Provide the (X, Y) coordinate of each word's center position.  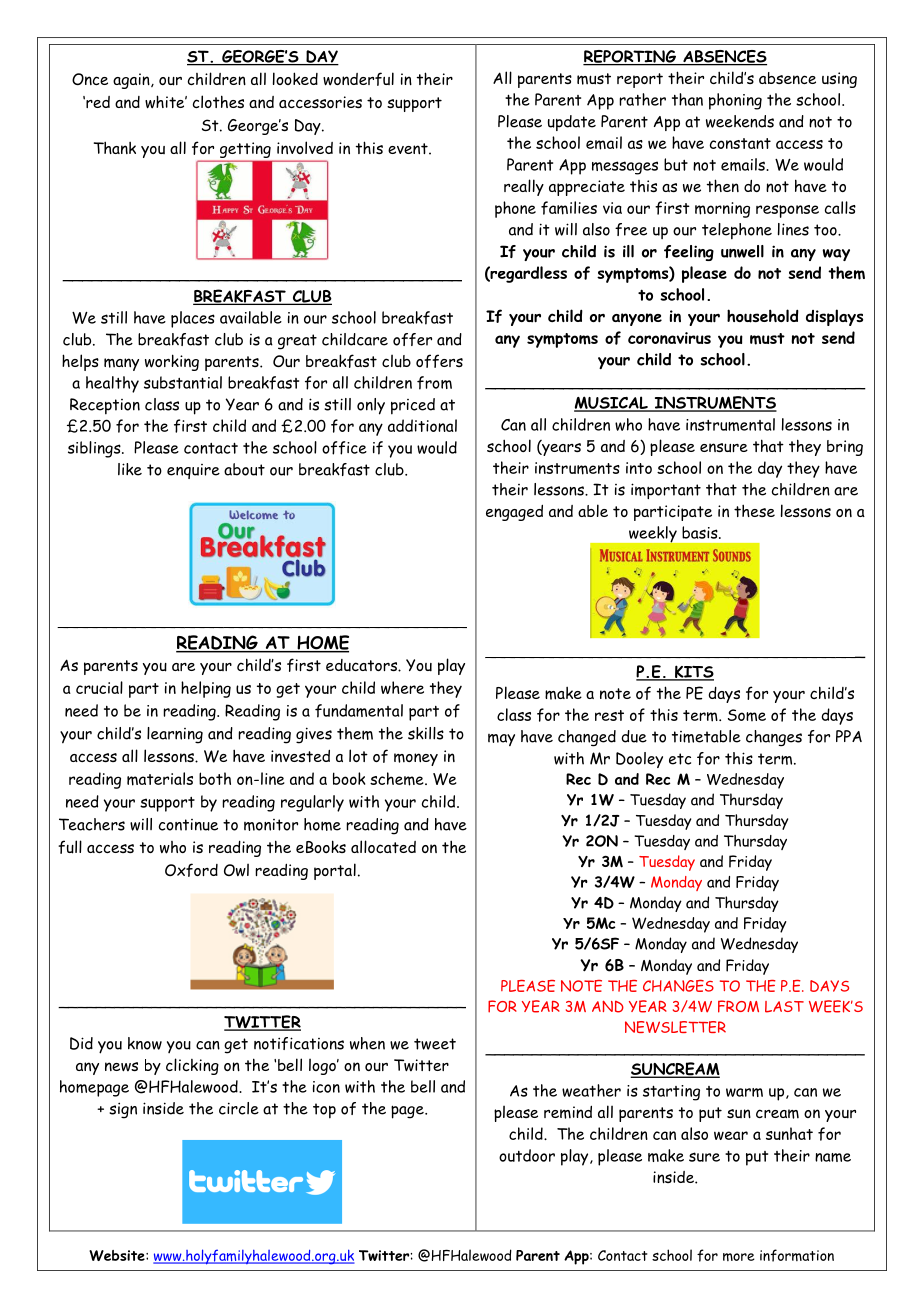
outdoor (527, 1155)
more (739, 1257)
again (132, 81)
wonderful (358, 79)
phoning (735, 101)
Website (118, 1255)
